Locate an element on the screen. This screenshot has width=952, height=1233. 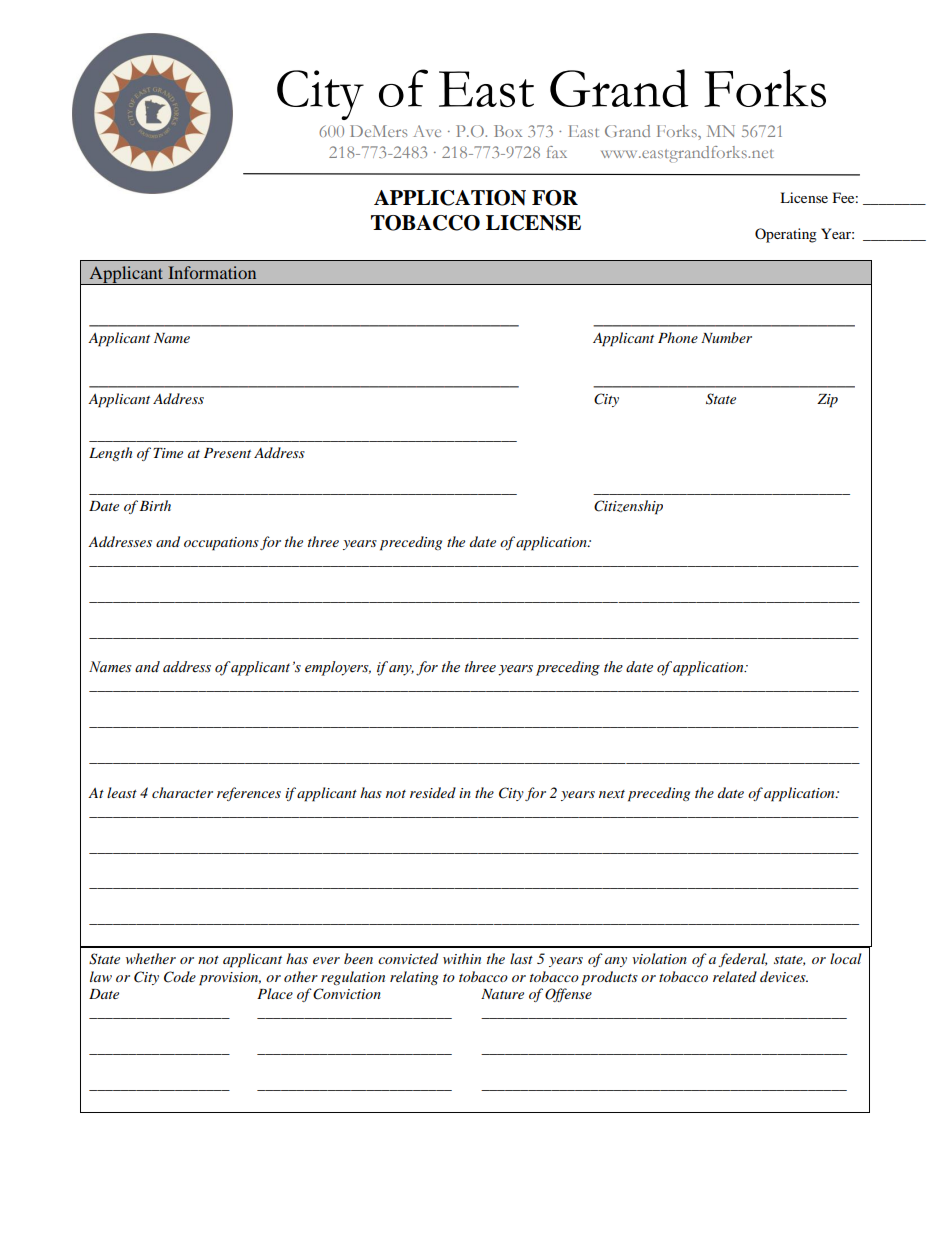
Information is located at coordinates (212, 272).
